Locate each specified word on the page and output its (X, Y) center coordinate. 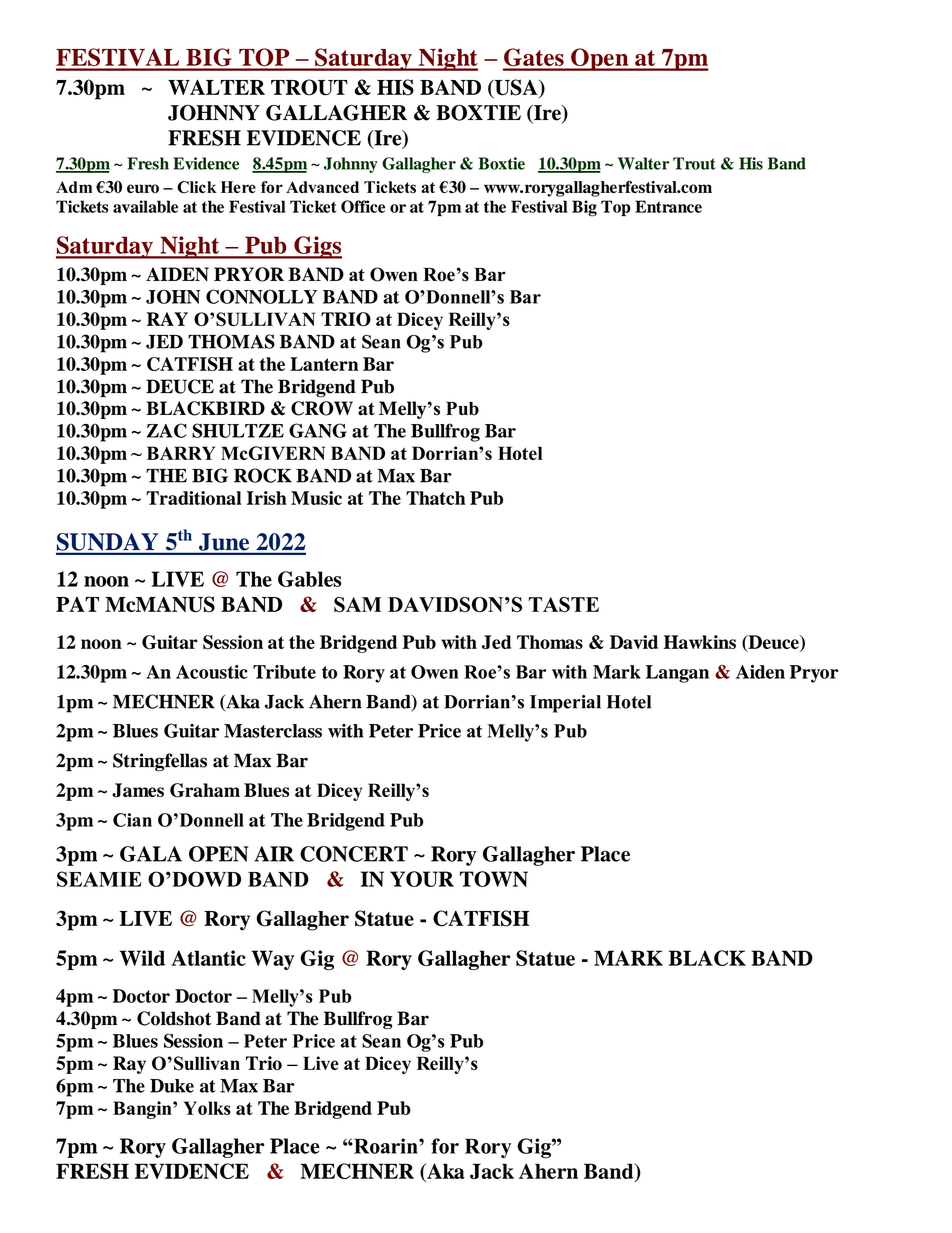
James (138, 790)
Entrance (668, 206)
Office (363, 206)
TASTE (564, 605)
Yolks (207, 1108)
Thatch (436, 498)
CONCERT (354, 854)
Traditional (193, 498)
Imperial (565, 704)
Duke (172, 1086)
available (145, 206)
